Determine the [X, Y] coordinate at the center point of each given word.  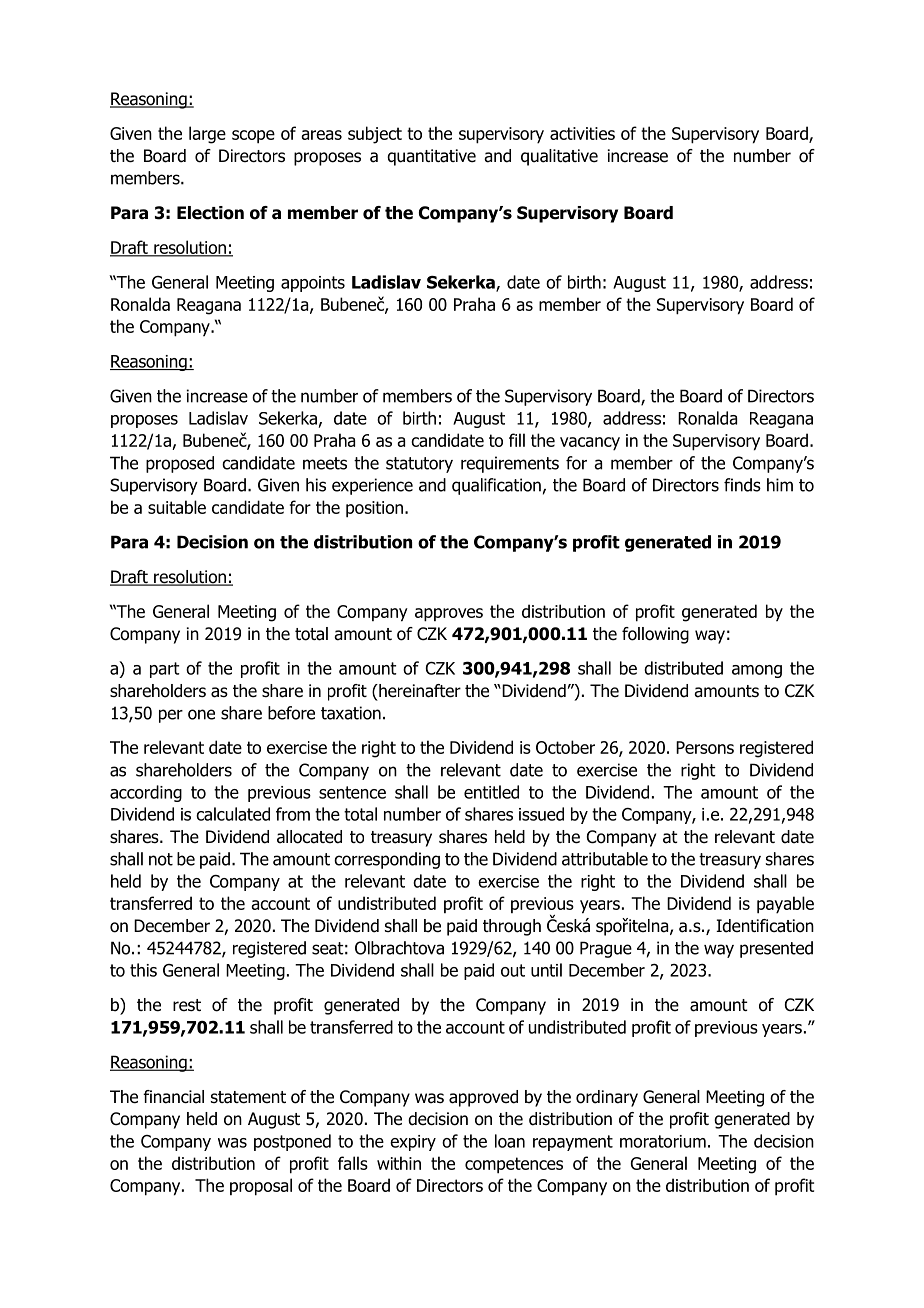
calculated [233, 814]
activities [582, 133]
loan [510, 1141]
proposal [261, 1187]
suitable [177, 507]
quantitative [431, 157]
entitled [491, 792]
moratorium [663, 1141]
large [207, 135]
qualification [496, 486]
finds [742, 485]
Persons [705, 747]
